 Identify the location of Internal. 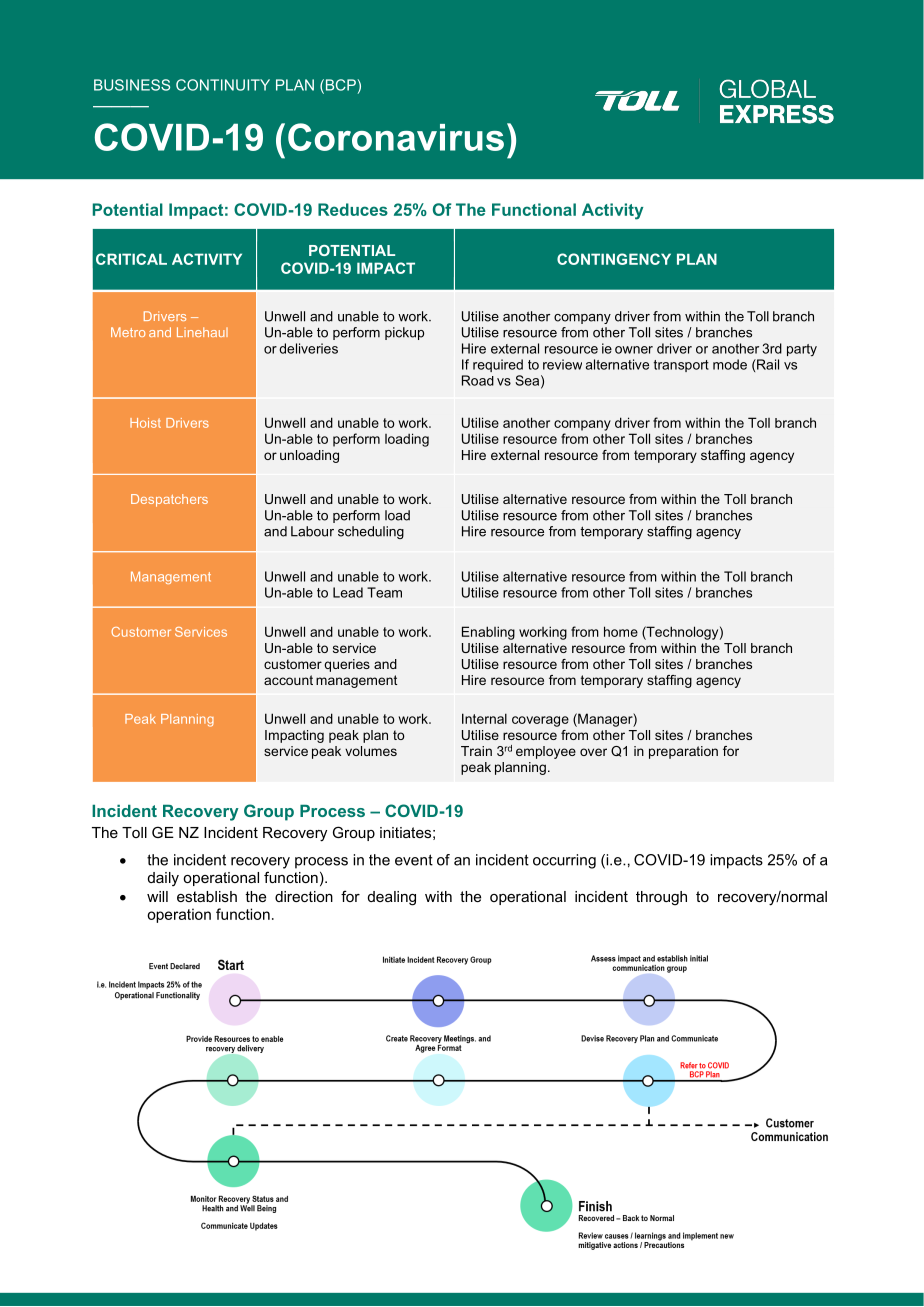
(484, 718).
